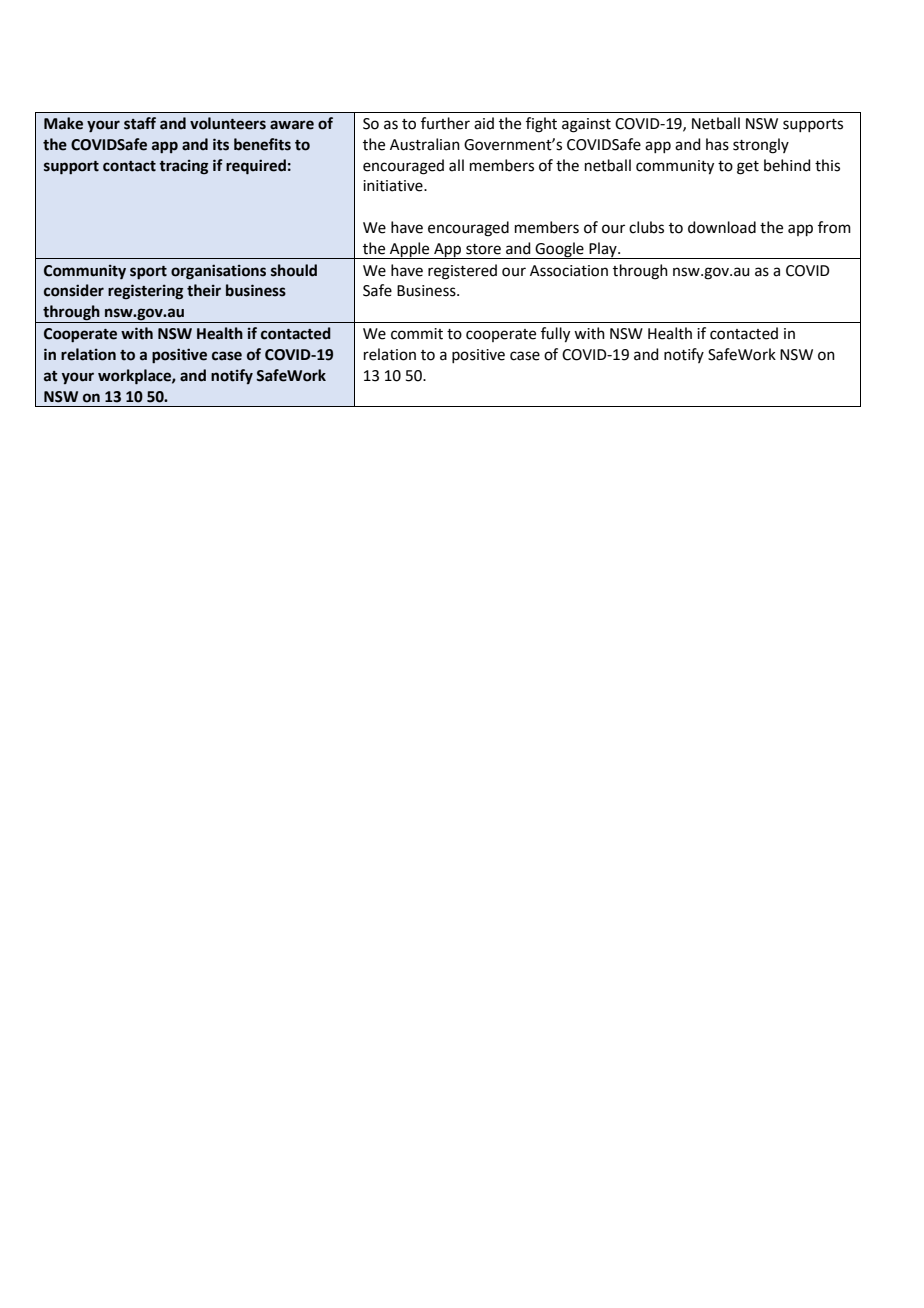 The image size is (924, 1308). Describe the element at coordinates (417, 334) in the page. I see `commit` at that location.
